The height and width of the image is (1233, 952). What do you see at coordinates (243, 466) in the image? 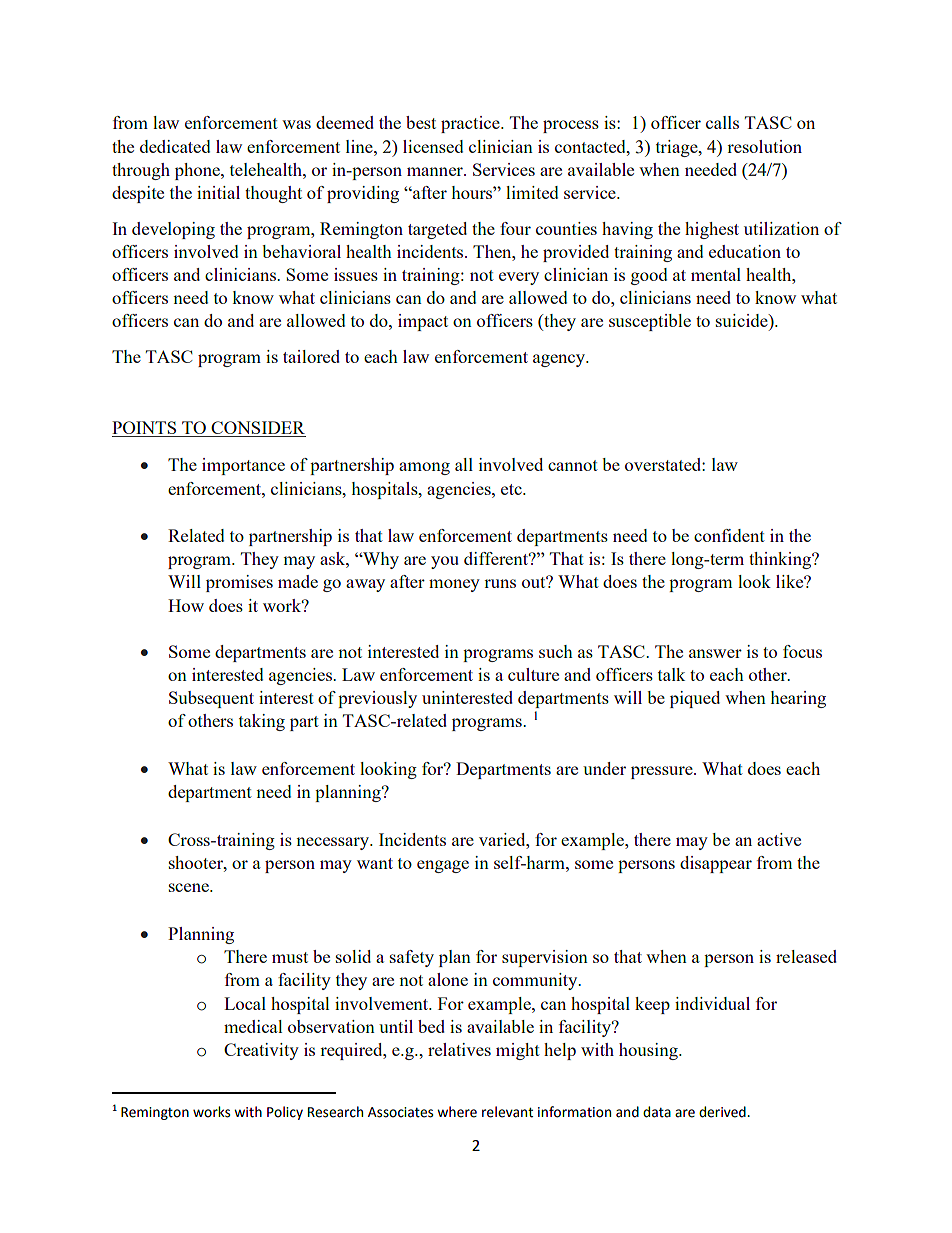
I see `importance` at bounding box center [243, 466].
